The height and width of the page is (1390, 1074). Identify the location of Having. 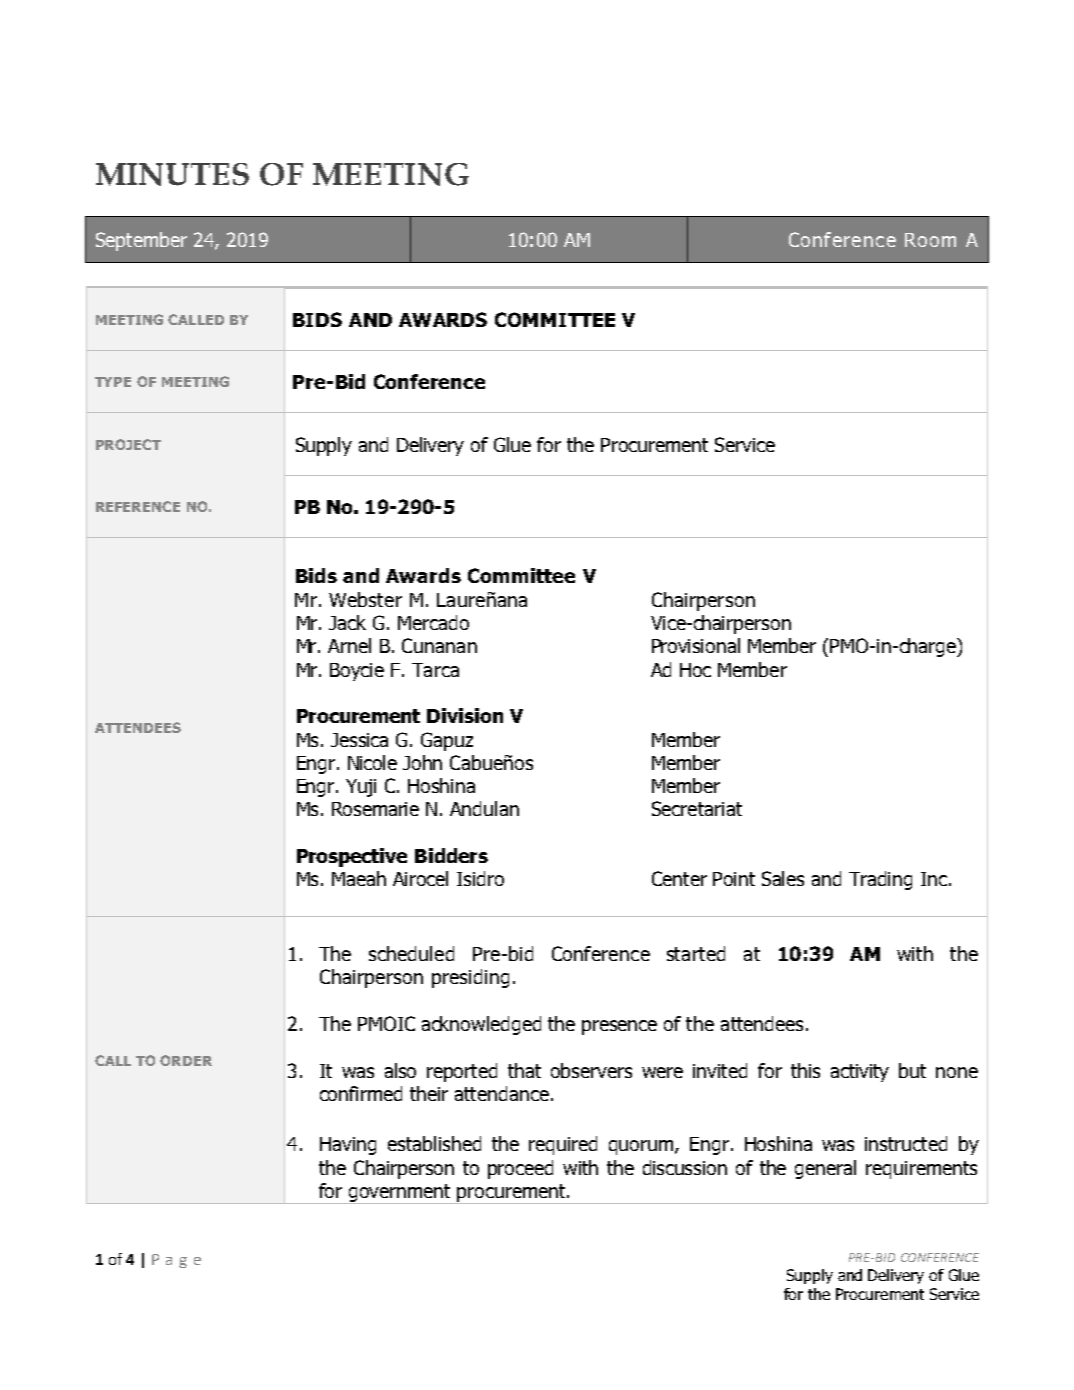
(348, 1146).
